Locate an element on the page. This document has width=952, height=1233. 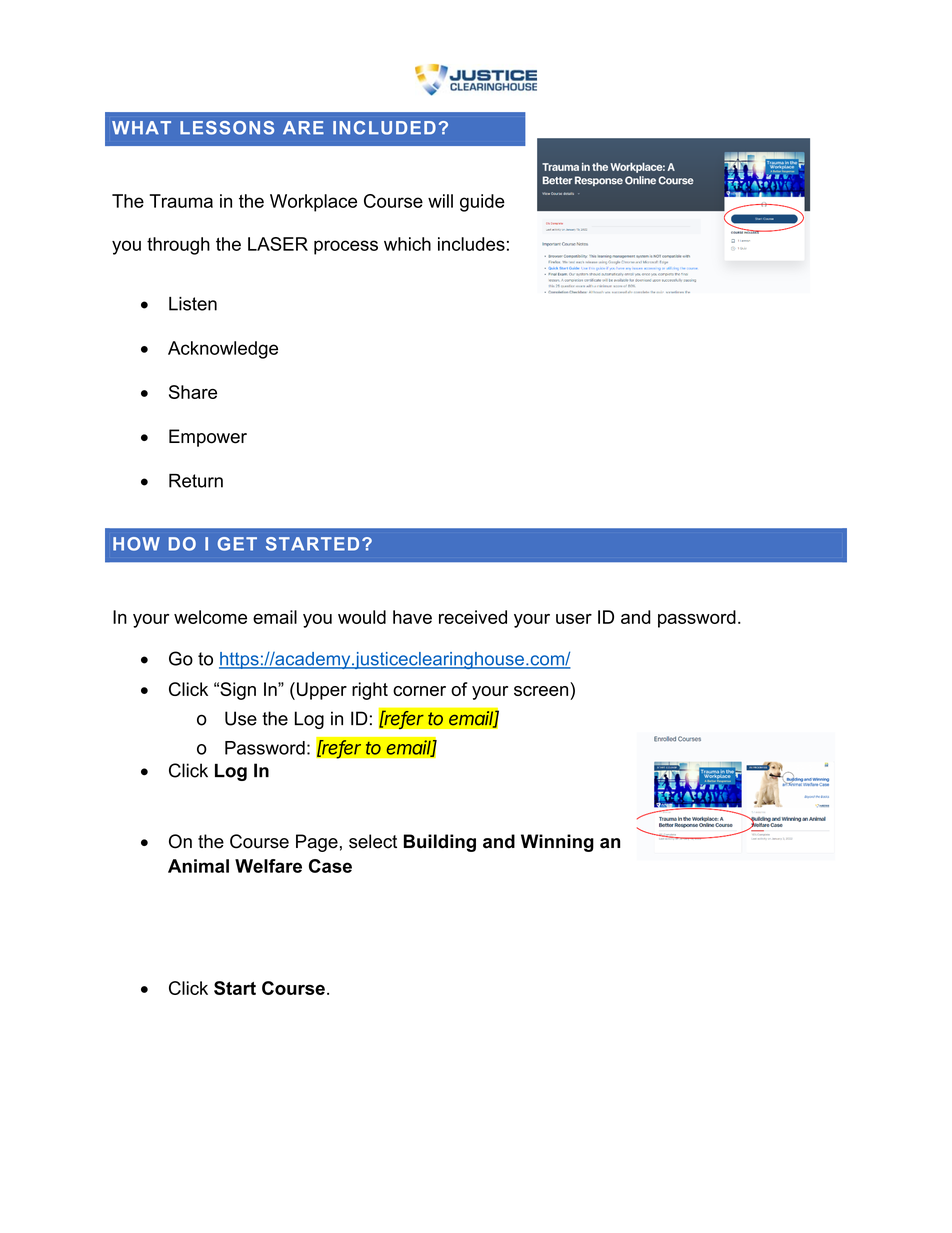
select is located at coordinates (373, 841).
